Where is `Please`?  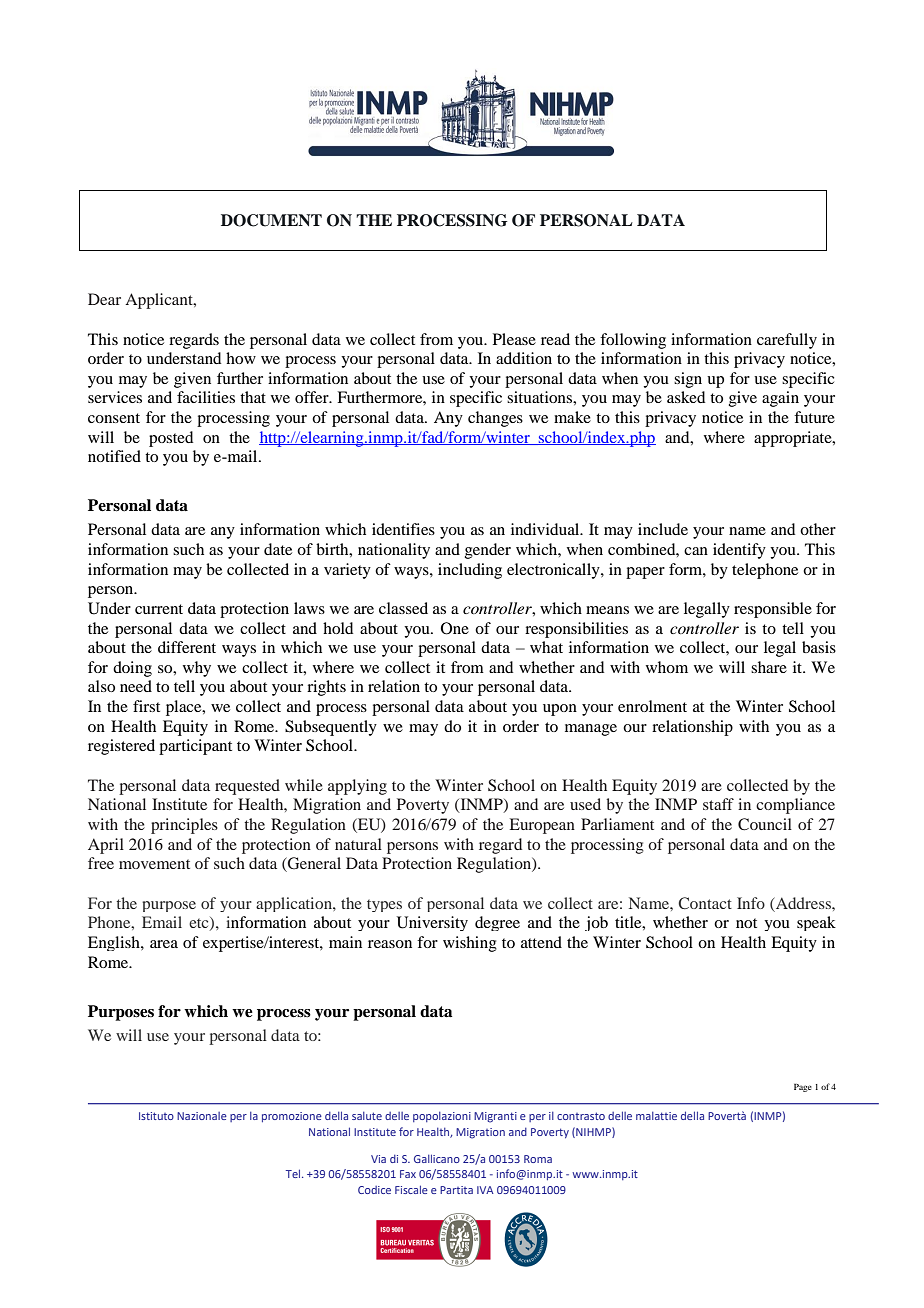
Please is located at coordinates (514, 339).
